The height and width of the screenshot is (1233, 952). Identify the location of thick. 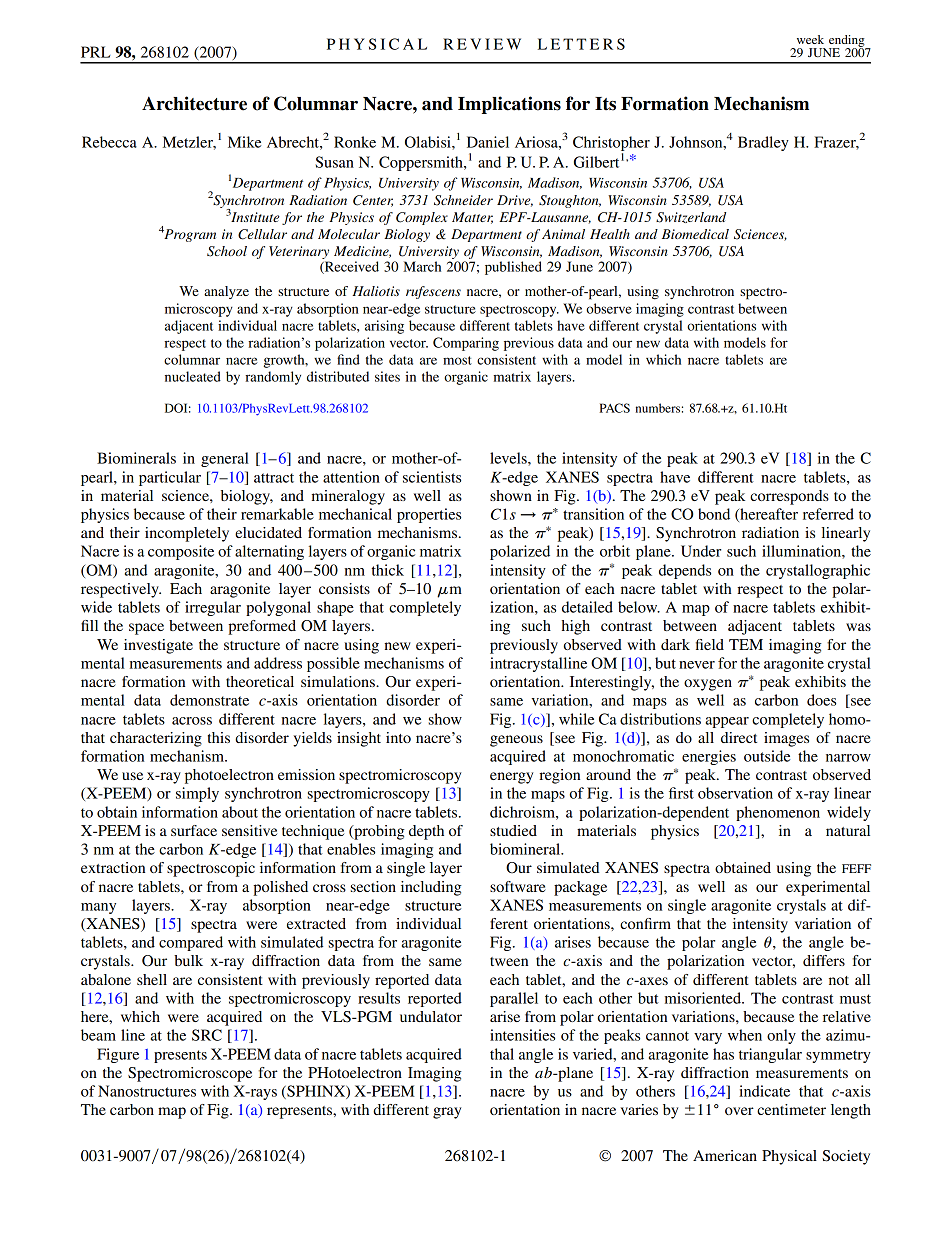
(387, 570).
